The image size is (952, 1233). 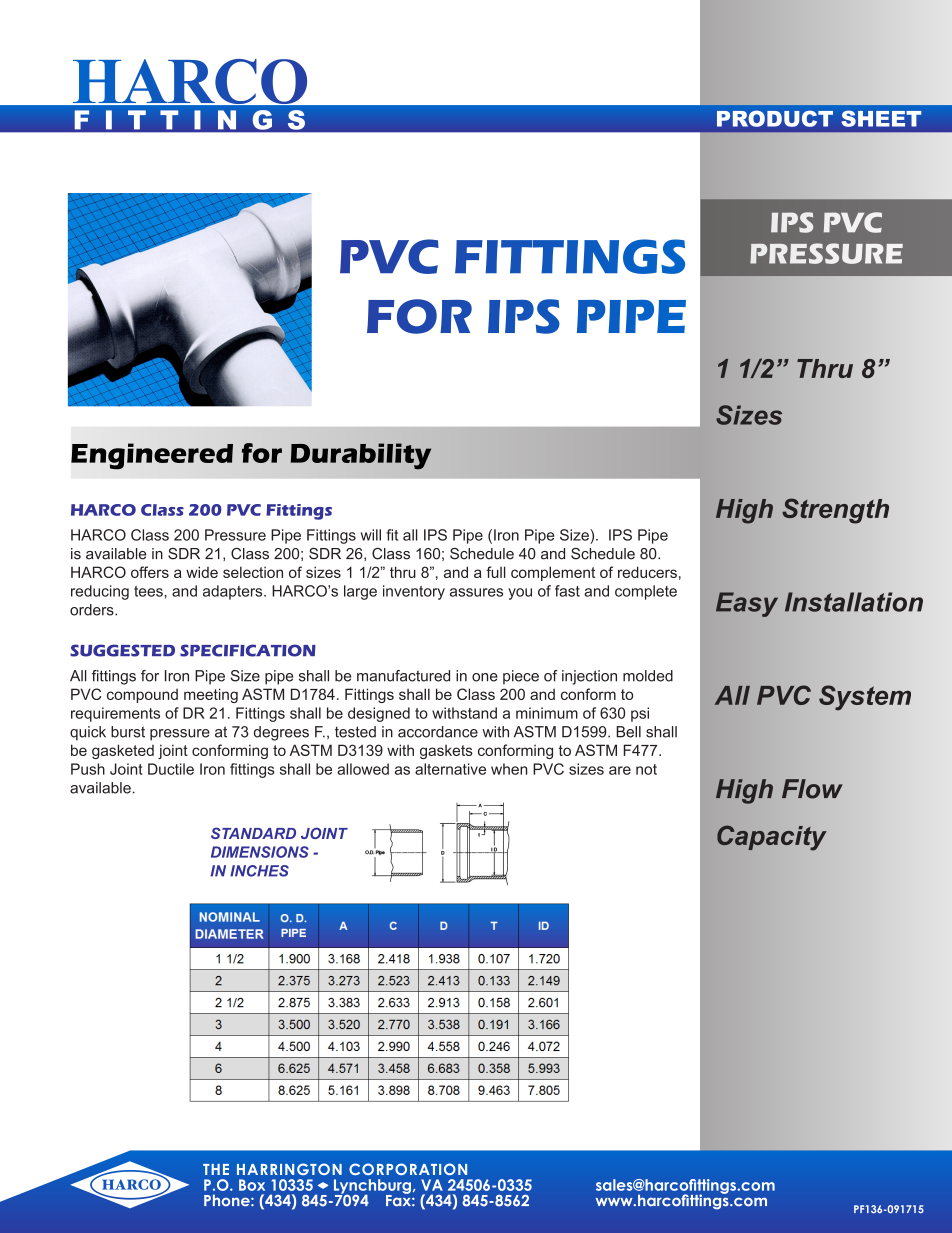 I want to click on Durability, so click(x=361, y=456).
